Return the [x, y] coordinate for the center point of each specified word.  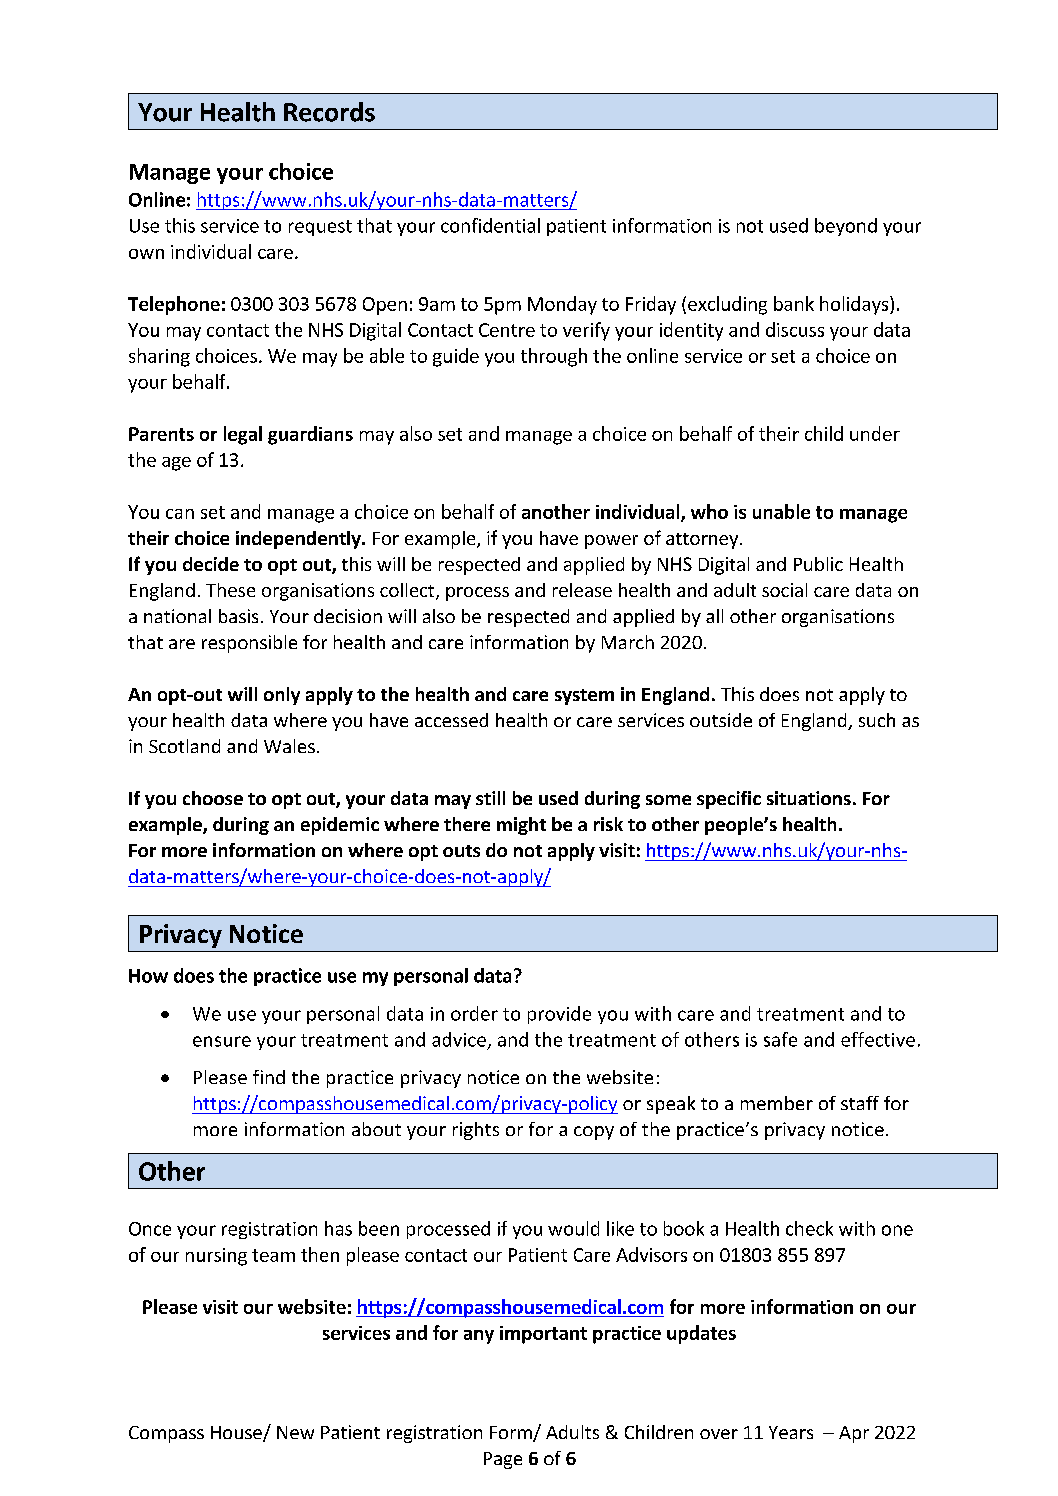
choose [213, 798]
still [490, 798]
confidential [490, 225]
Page [503, 1460]
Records [329, 112]
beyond [846, 227]
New [295, 1432]
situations [809, 798]
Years [791, 1432]
